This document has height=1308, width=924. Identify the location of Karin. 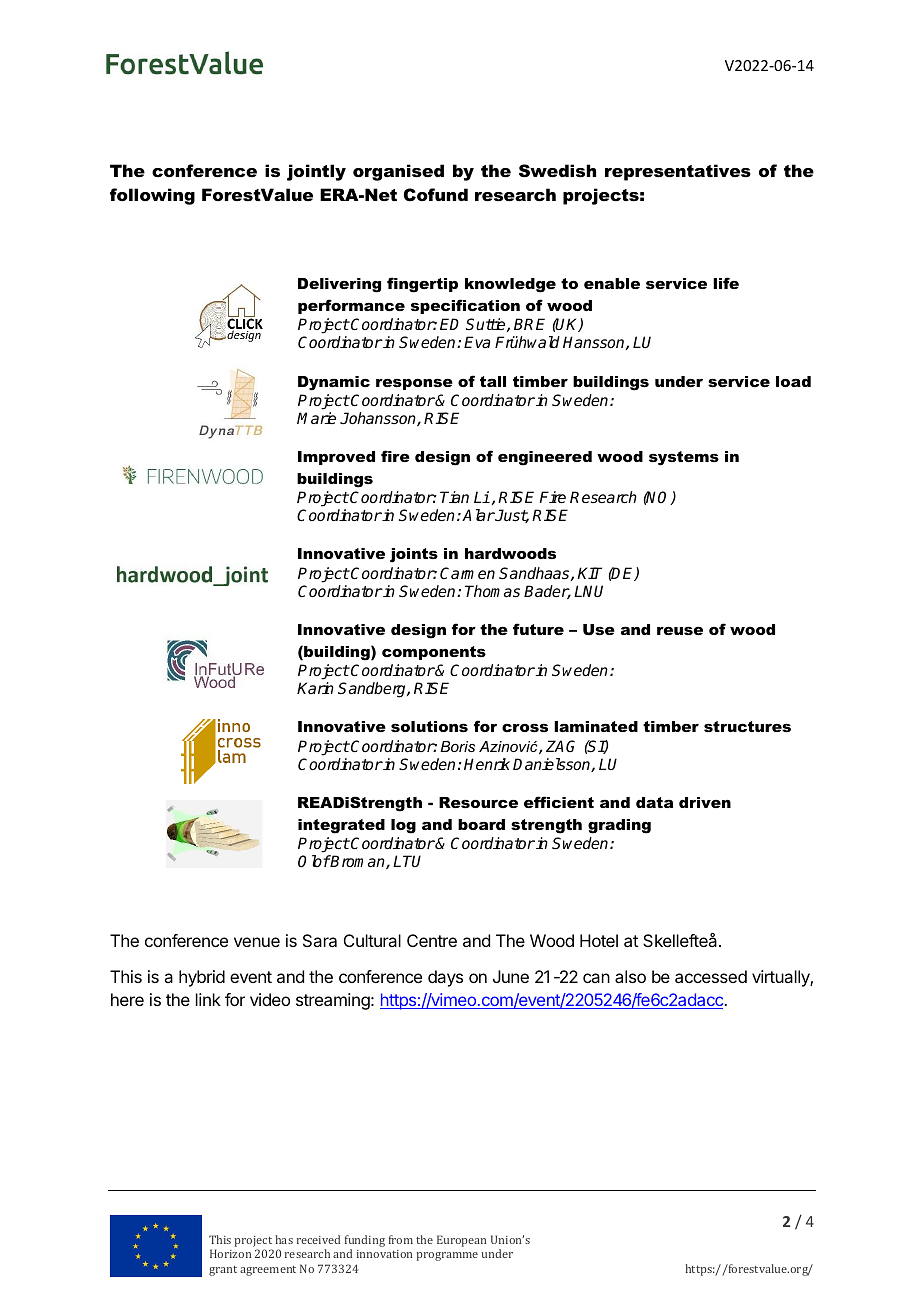
(315, 688).
